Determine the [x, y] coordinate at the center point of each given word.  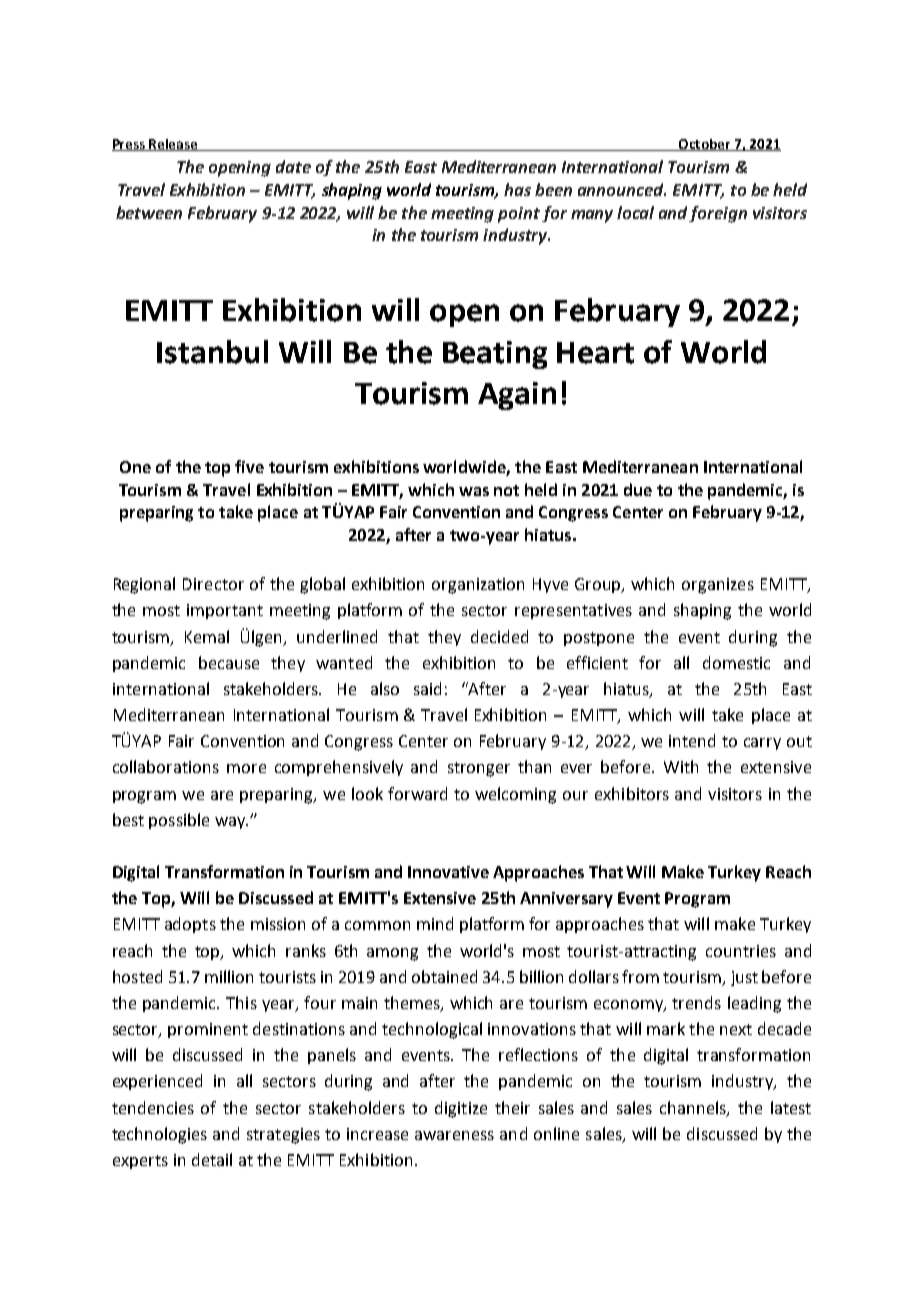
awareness [454, 1135]
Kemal [207, 636]
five [249, 466]
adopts [190, 925]
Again [517, 396]
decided [499, 636]
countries [741, 951]
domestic [736, 662]
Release [174, 145]
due [638, 489]
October [705, 145]
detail [212, 1159]
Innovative [448, 872]
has [517, 189]
